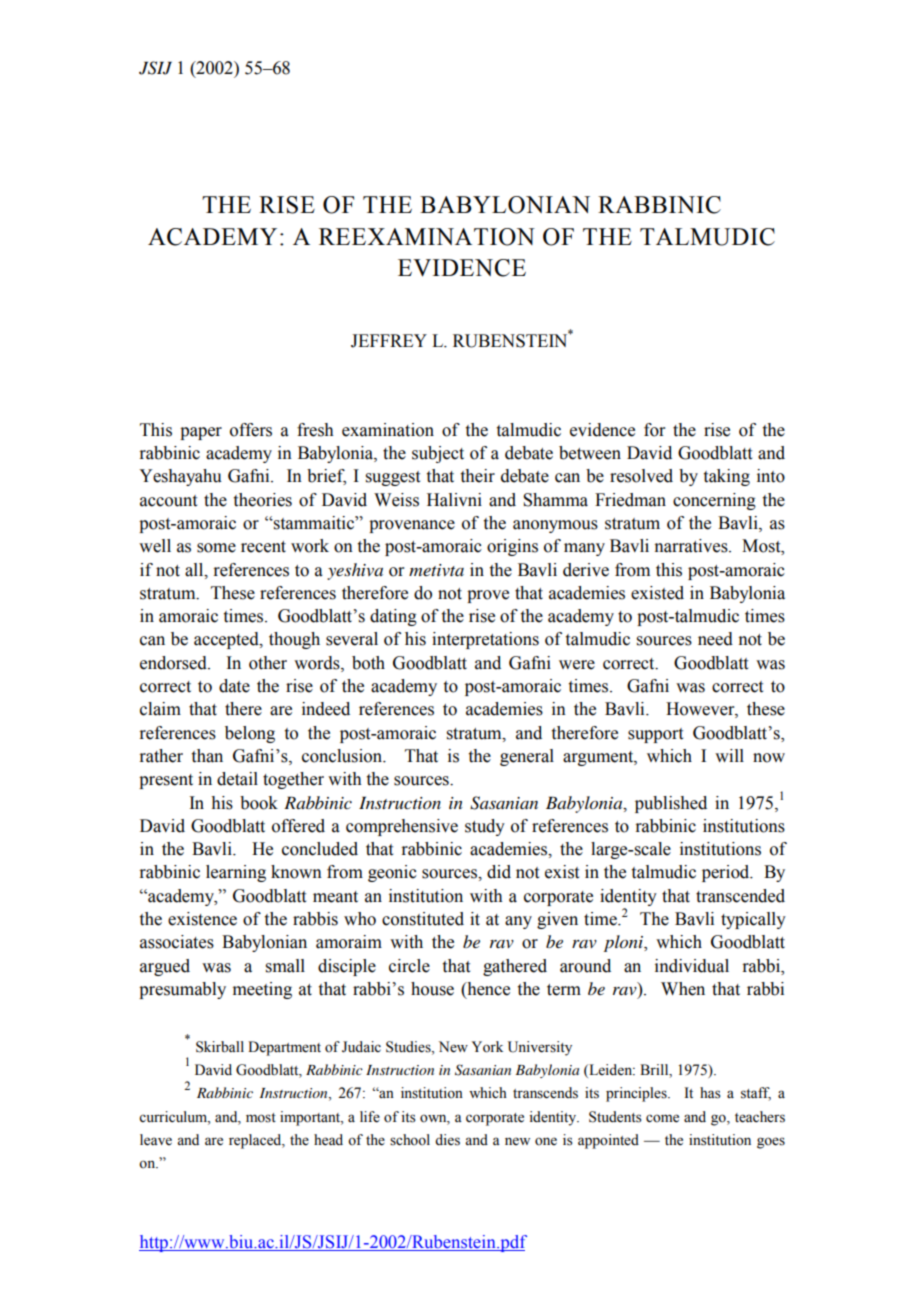 The image size is (924, 1308). What do you see at coordinates (156, 1140) in the screenshot?
I see `leave` at bounding box center [156, 1140].
